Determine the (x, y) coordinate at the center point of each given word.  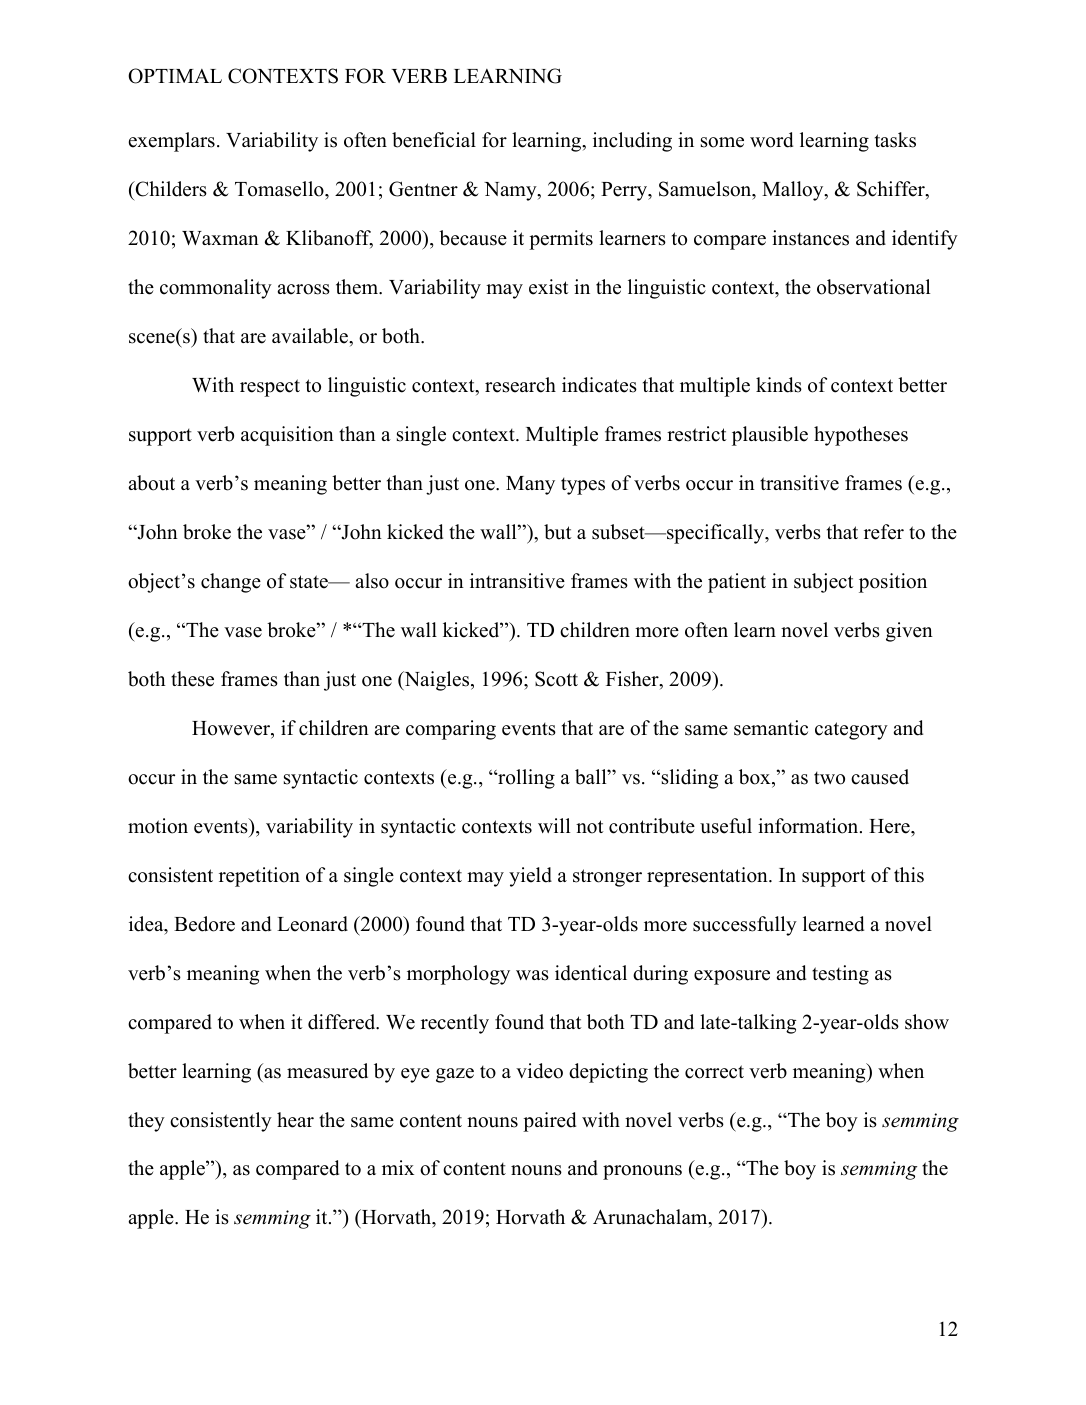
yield (530, 877)
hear (295, 1120)
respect (270, 388)
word (771, 140)
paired (549, 1122)
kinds (779, 385)
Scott (556, 679)
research (520, 385)
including (632, 142)
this (909, 875)
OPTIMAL (175, 76)
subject (824, 583)
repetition (259, 877)
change (231, 583)
